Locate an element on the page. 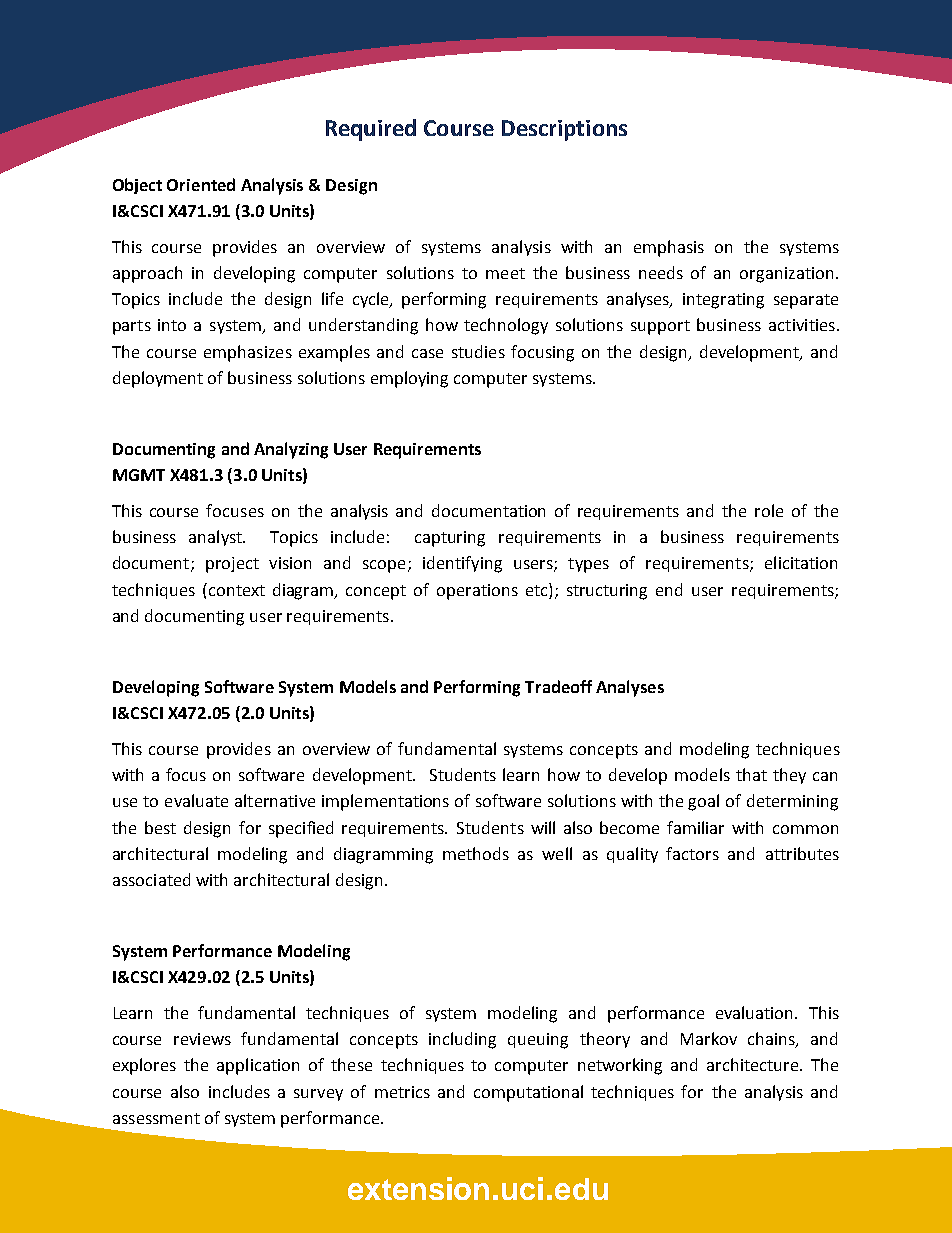 The image size is (952, 1233). application is located at coordinates (258, 1066).
